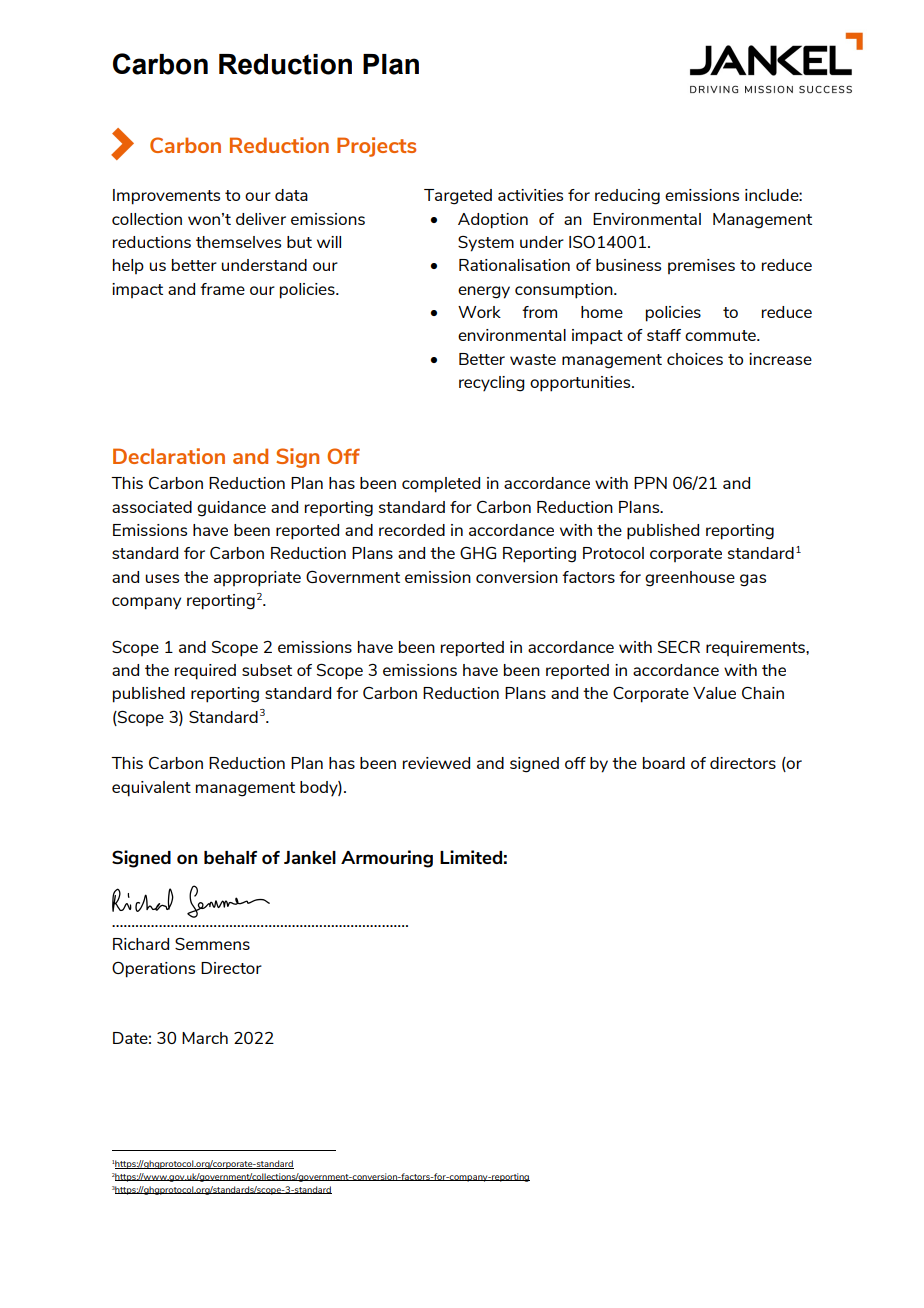 The height and width of the document is (1308, 924). Describe the element at coordinates (695, 359) in the document. I see `choices` at that location.
